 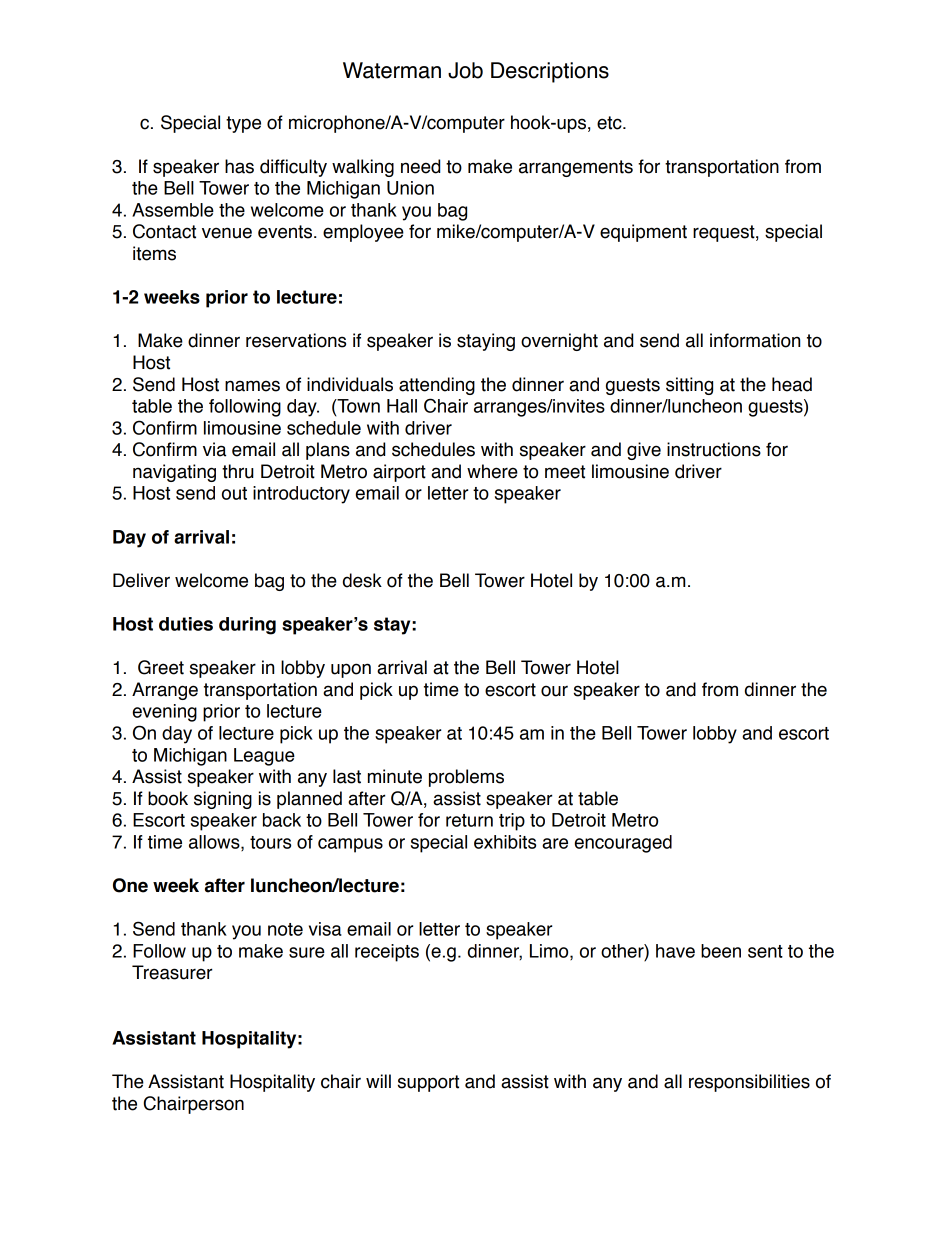 I want to click on encouraged, so click(x=623, y=844).
